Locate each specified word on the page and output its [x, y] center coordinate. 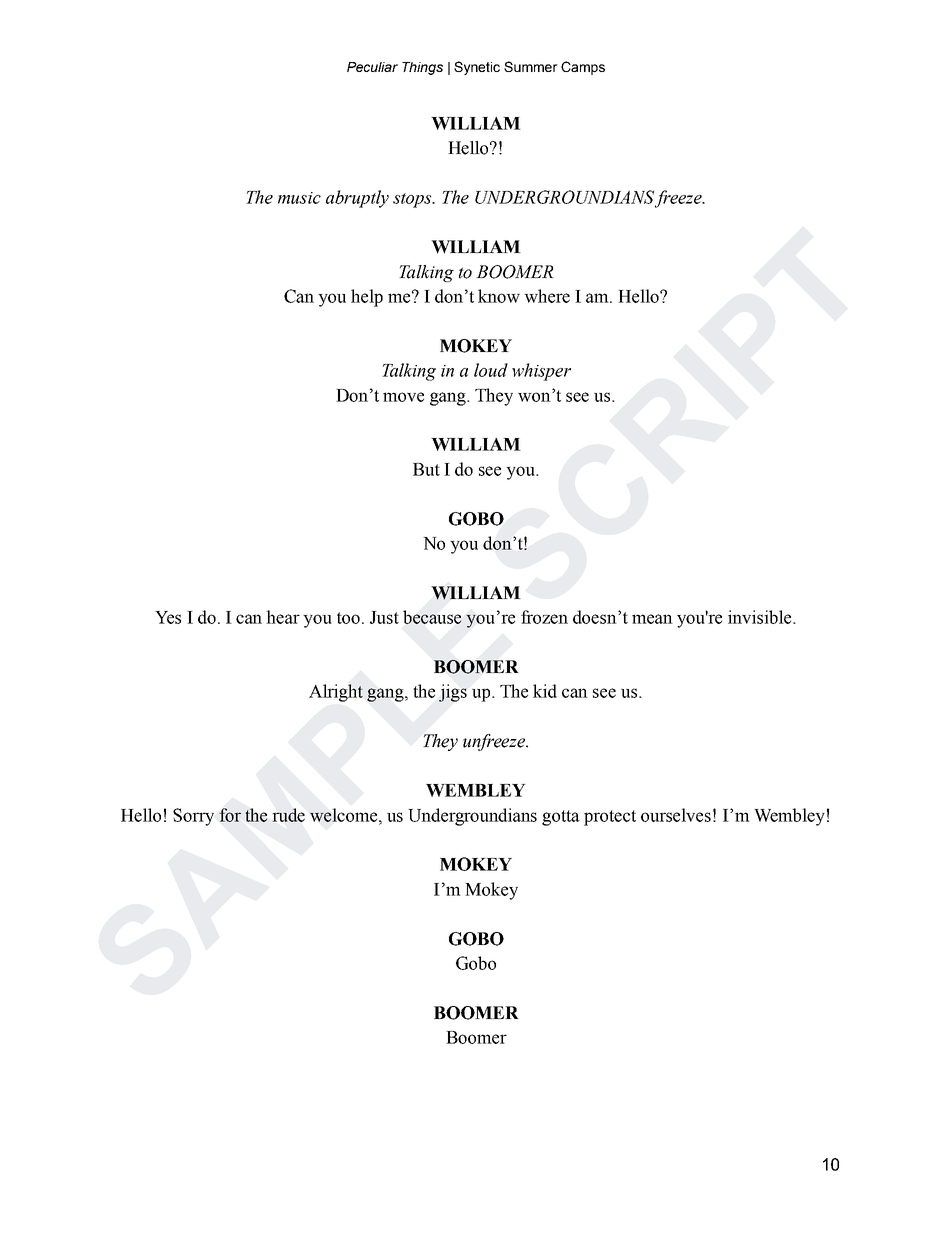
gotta [561, 818]
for [230, 815]
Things [422, 68]
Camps [583, 68]
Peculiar [372, 67]
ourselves [676, 815]
